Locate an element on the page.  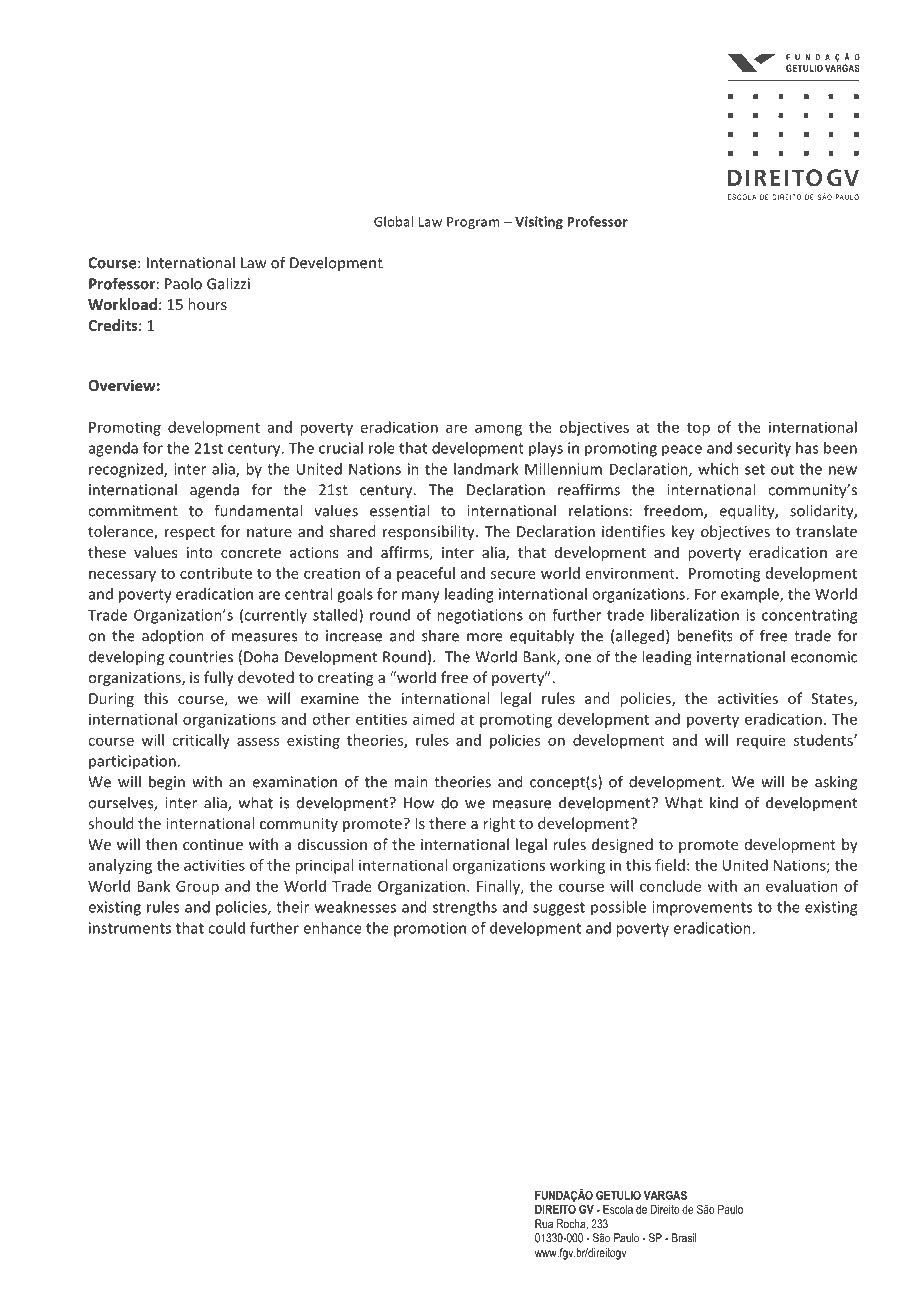
improvements is located at coordinates (702, 908).
